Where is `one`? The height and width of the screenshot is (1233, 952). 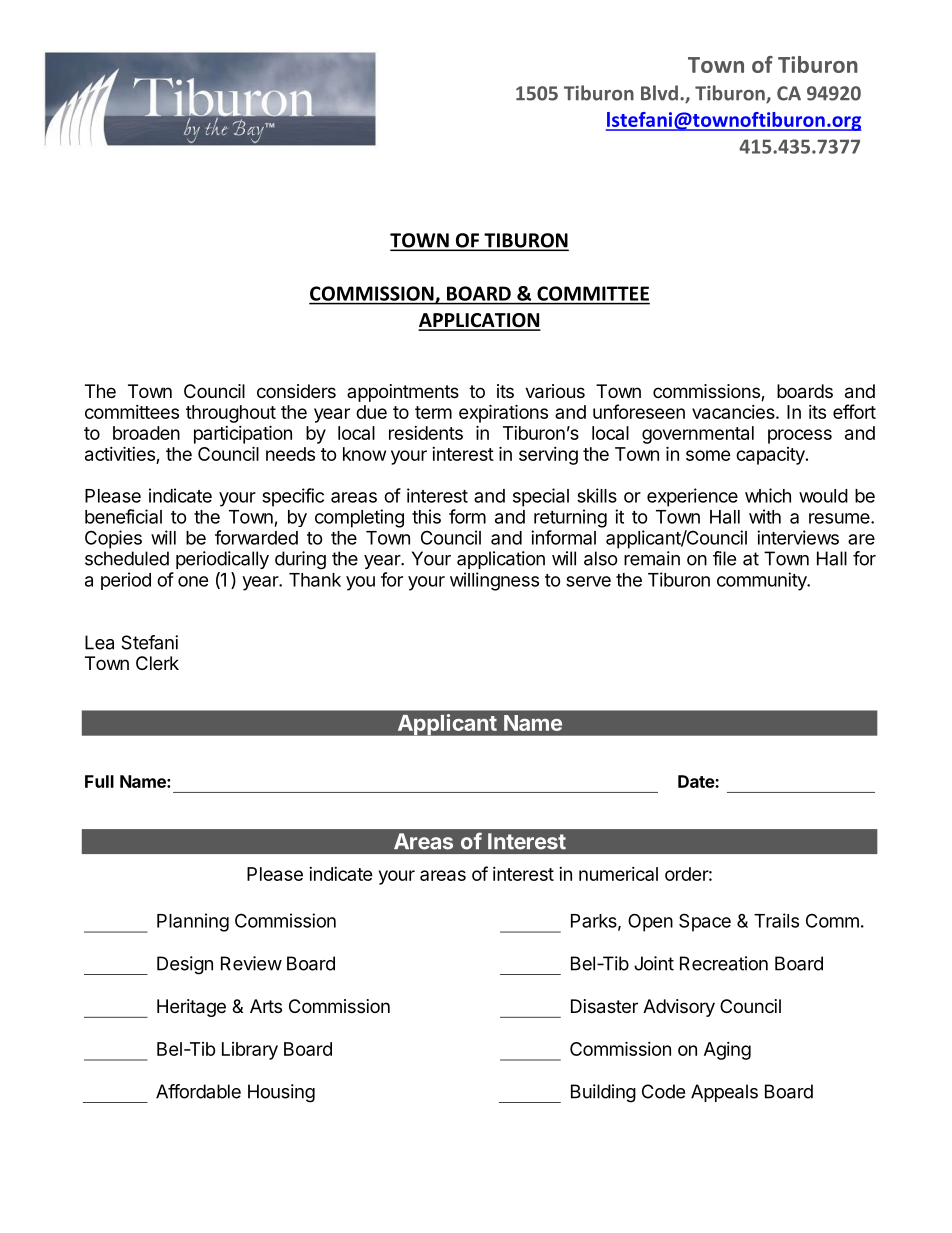 one is located at coordinates (193, 581).
